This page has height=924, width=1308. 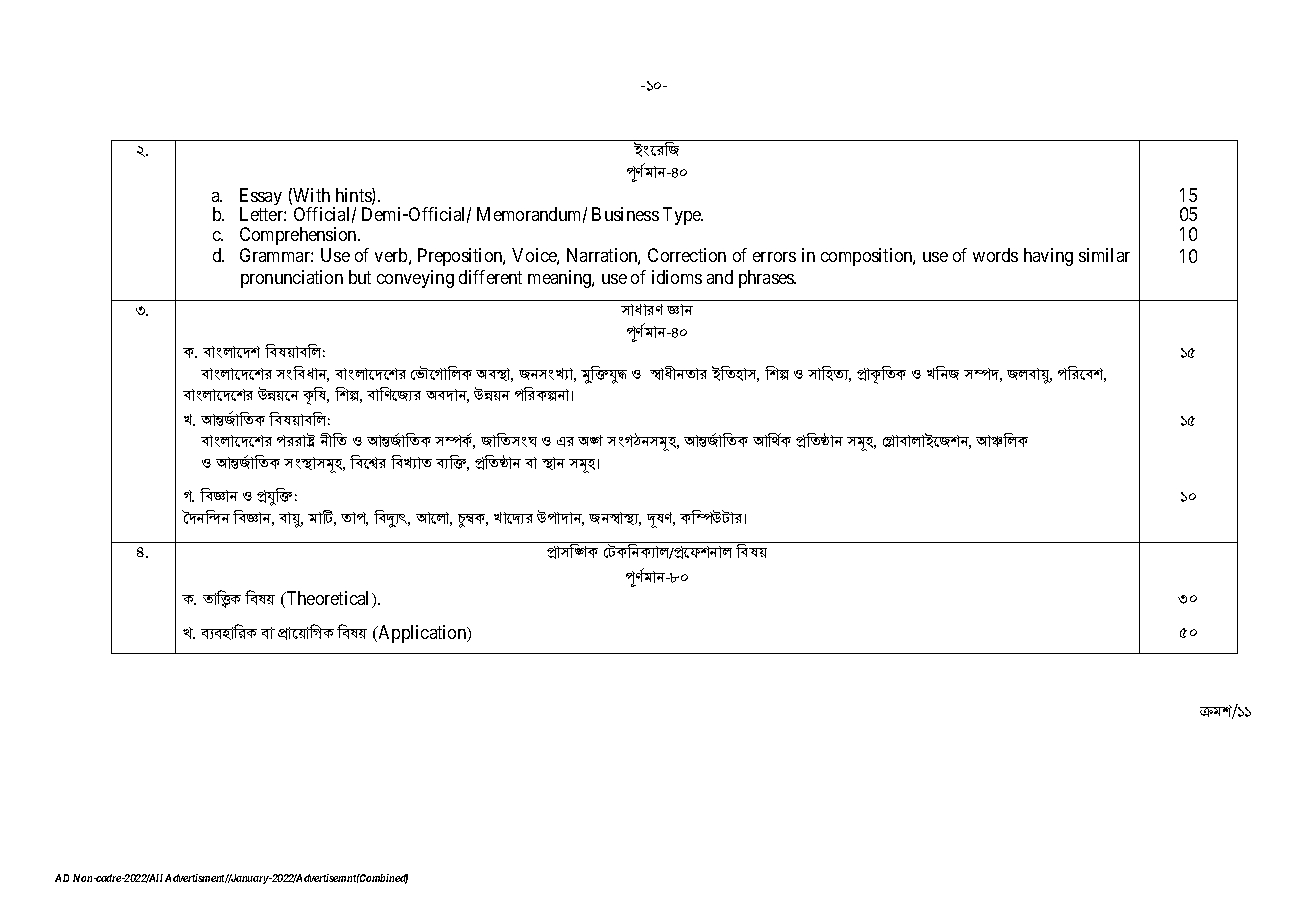 What do you see at coordinates (767, 279) in the page?
I see `phrases` at bounding box center [767, 279].
